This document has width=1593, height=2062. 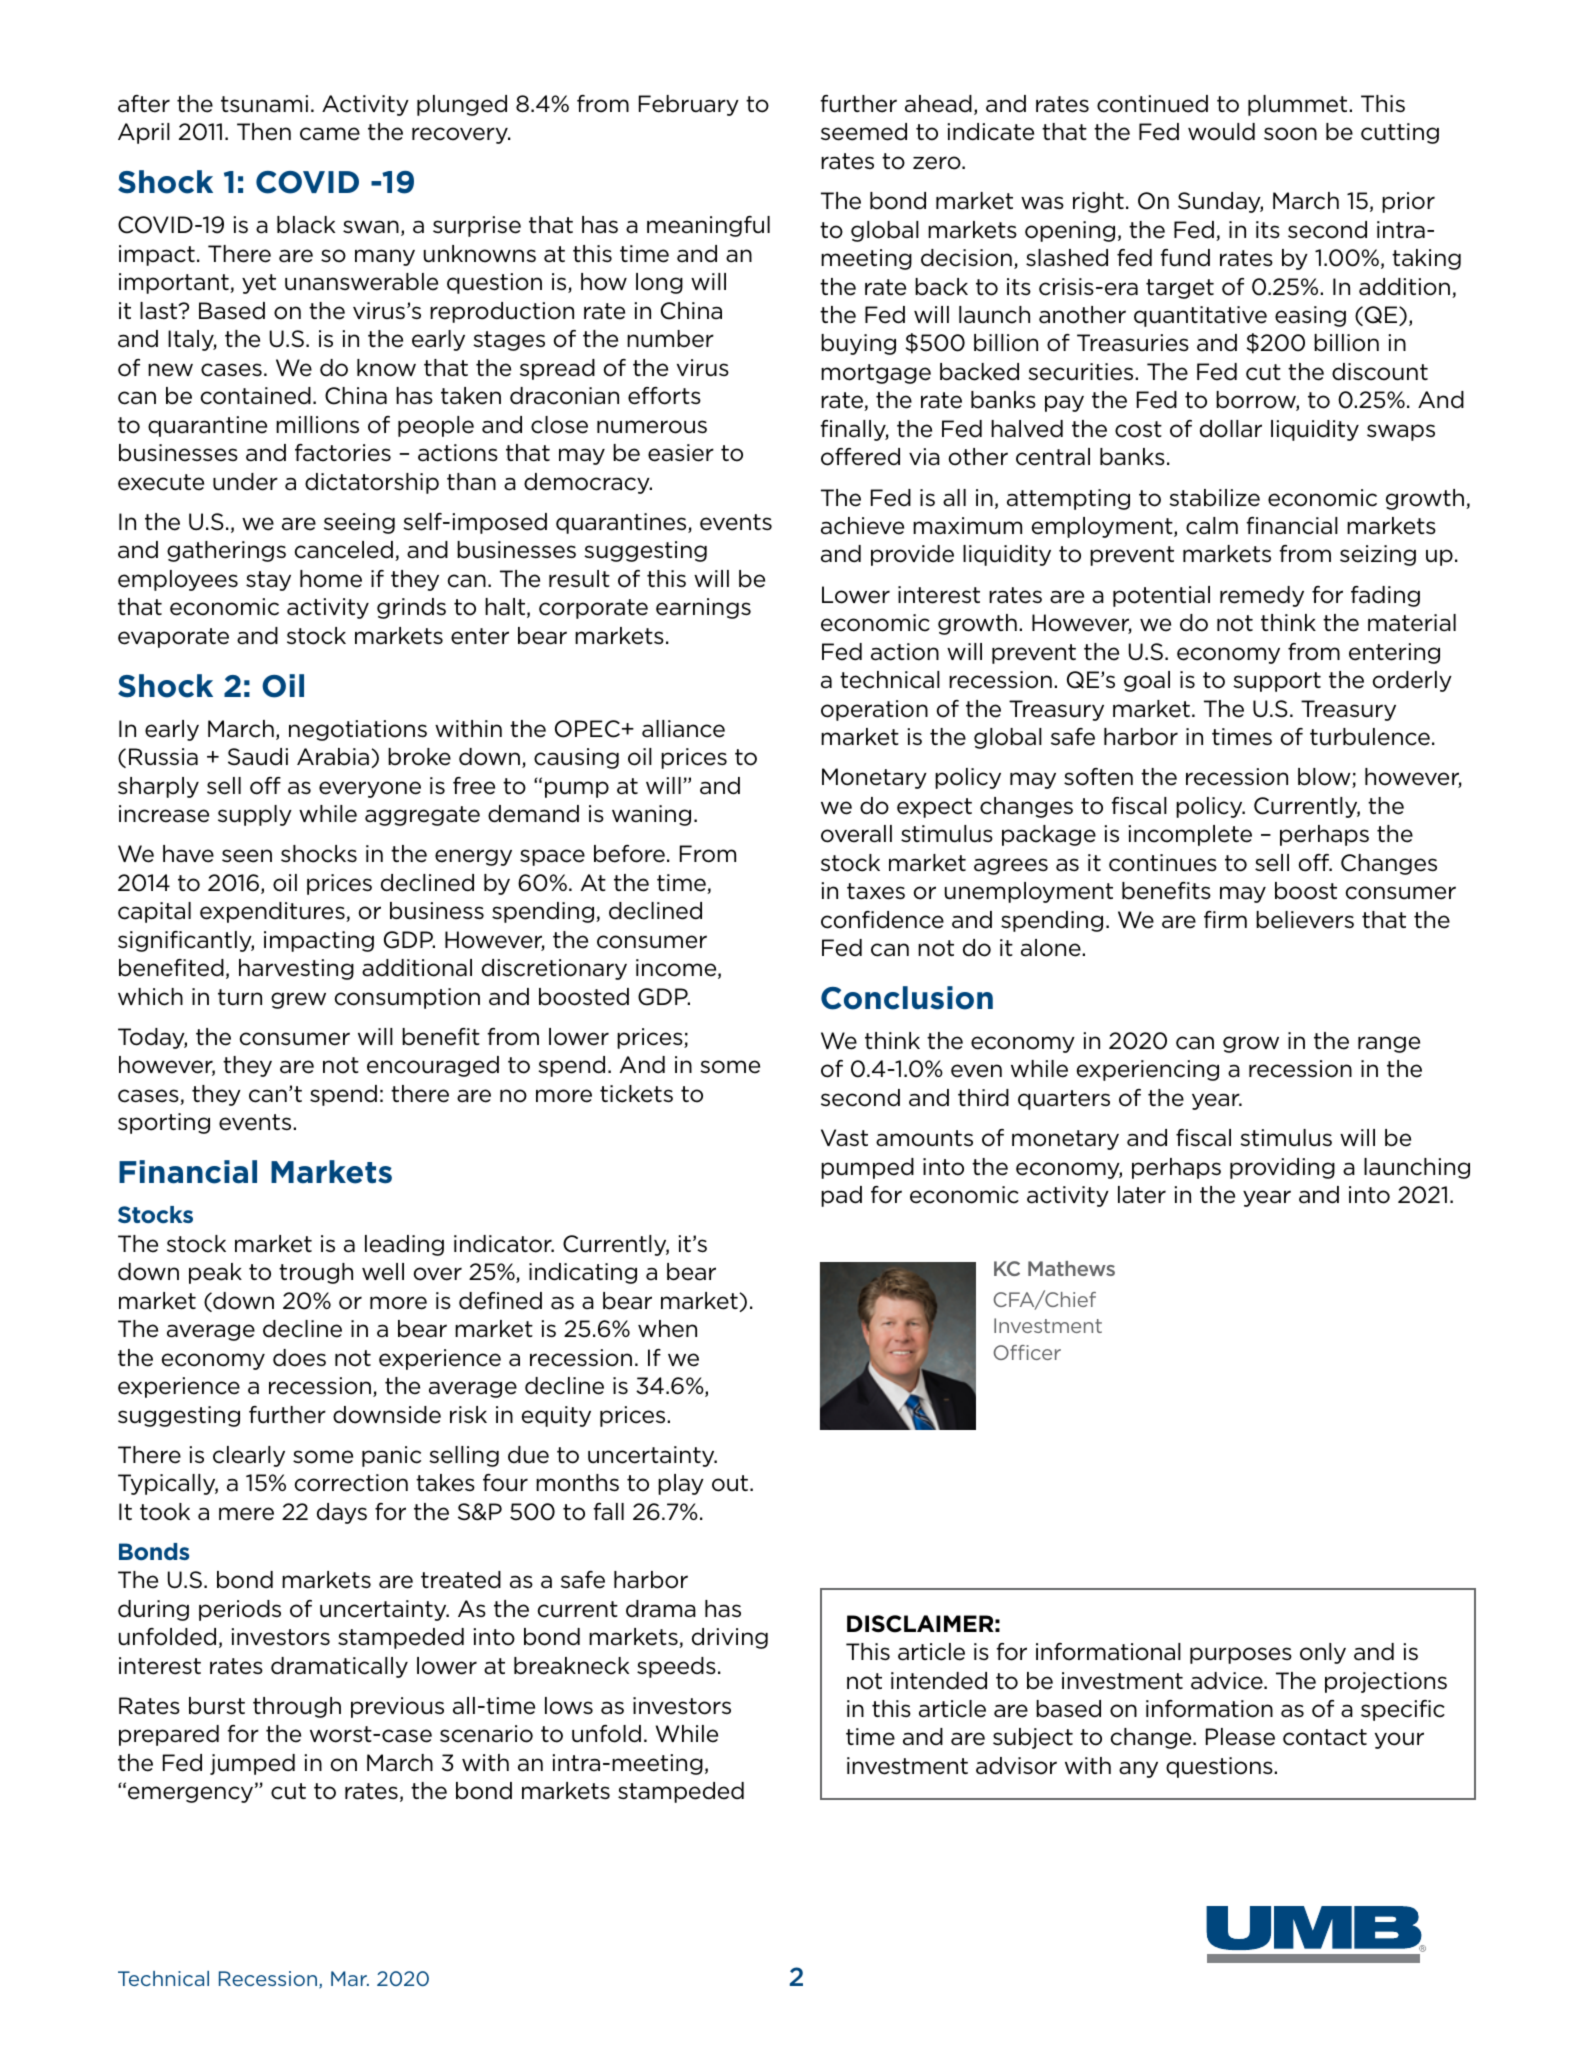 What do you see at coordinates (676, 1667) in the document?
I see `speeds` at bounding box center [676, 1667].
